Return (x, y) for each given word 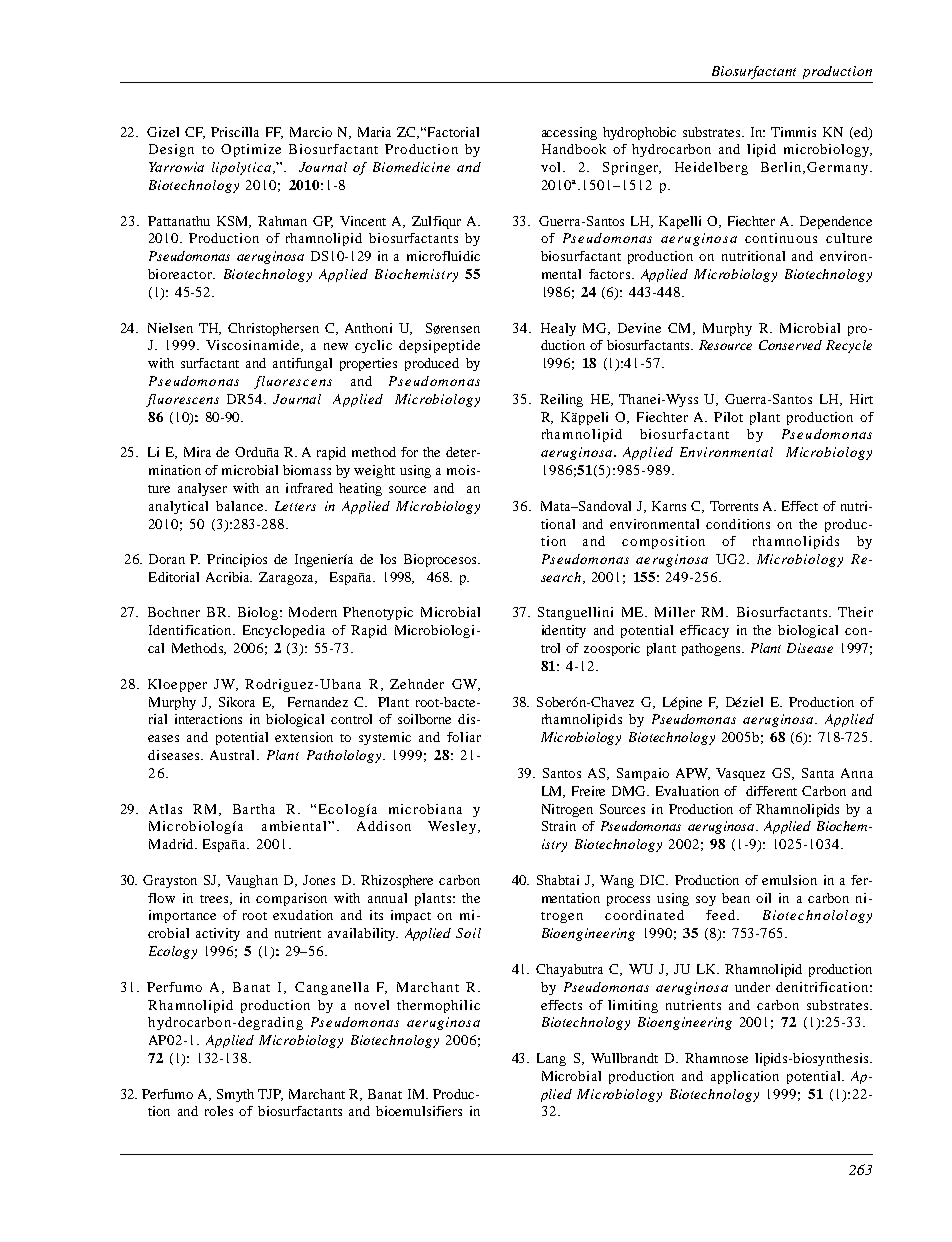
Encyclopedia (284, 631)
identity (564, 631)
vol (552, 167)
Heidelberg (711, 168)
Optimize (251, 150)
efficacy (704, 631)
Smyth (235, 1095)
